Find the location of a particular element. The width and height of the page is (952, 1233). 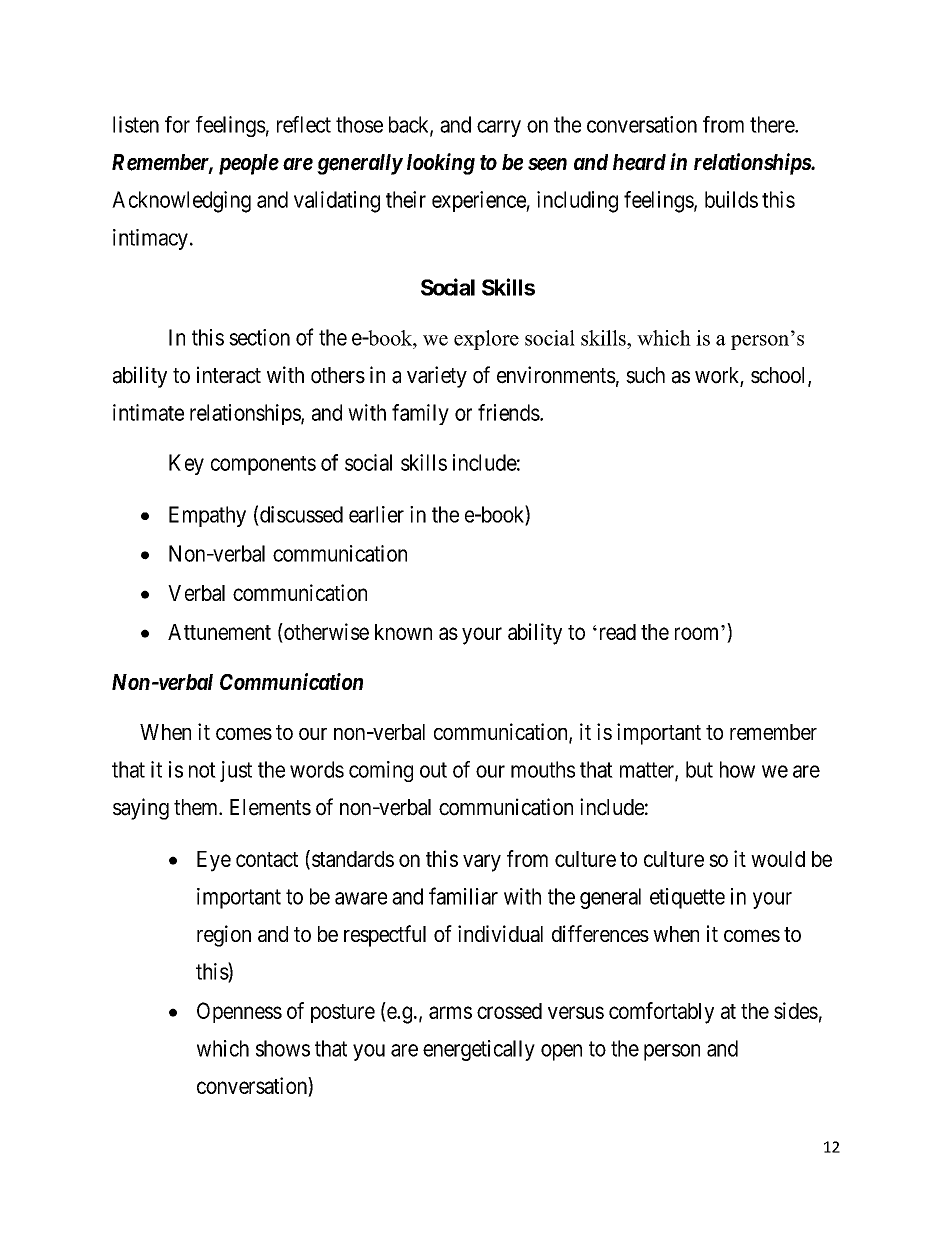

heard is located at coordinates (639, 162).
